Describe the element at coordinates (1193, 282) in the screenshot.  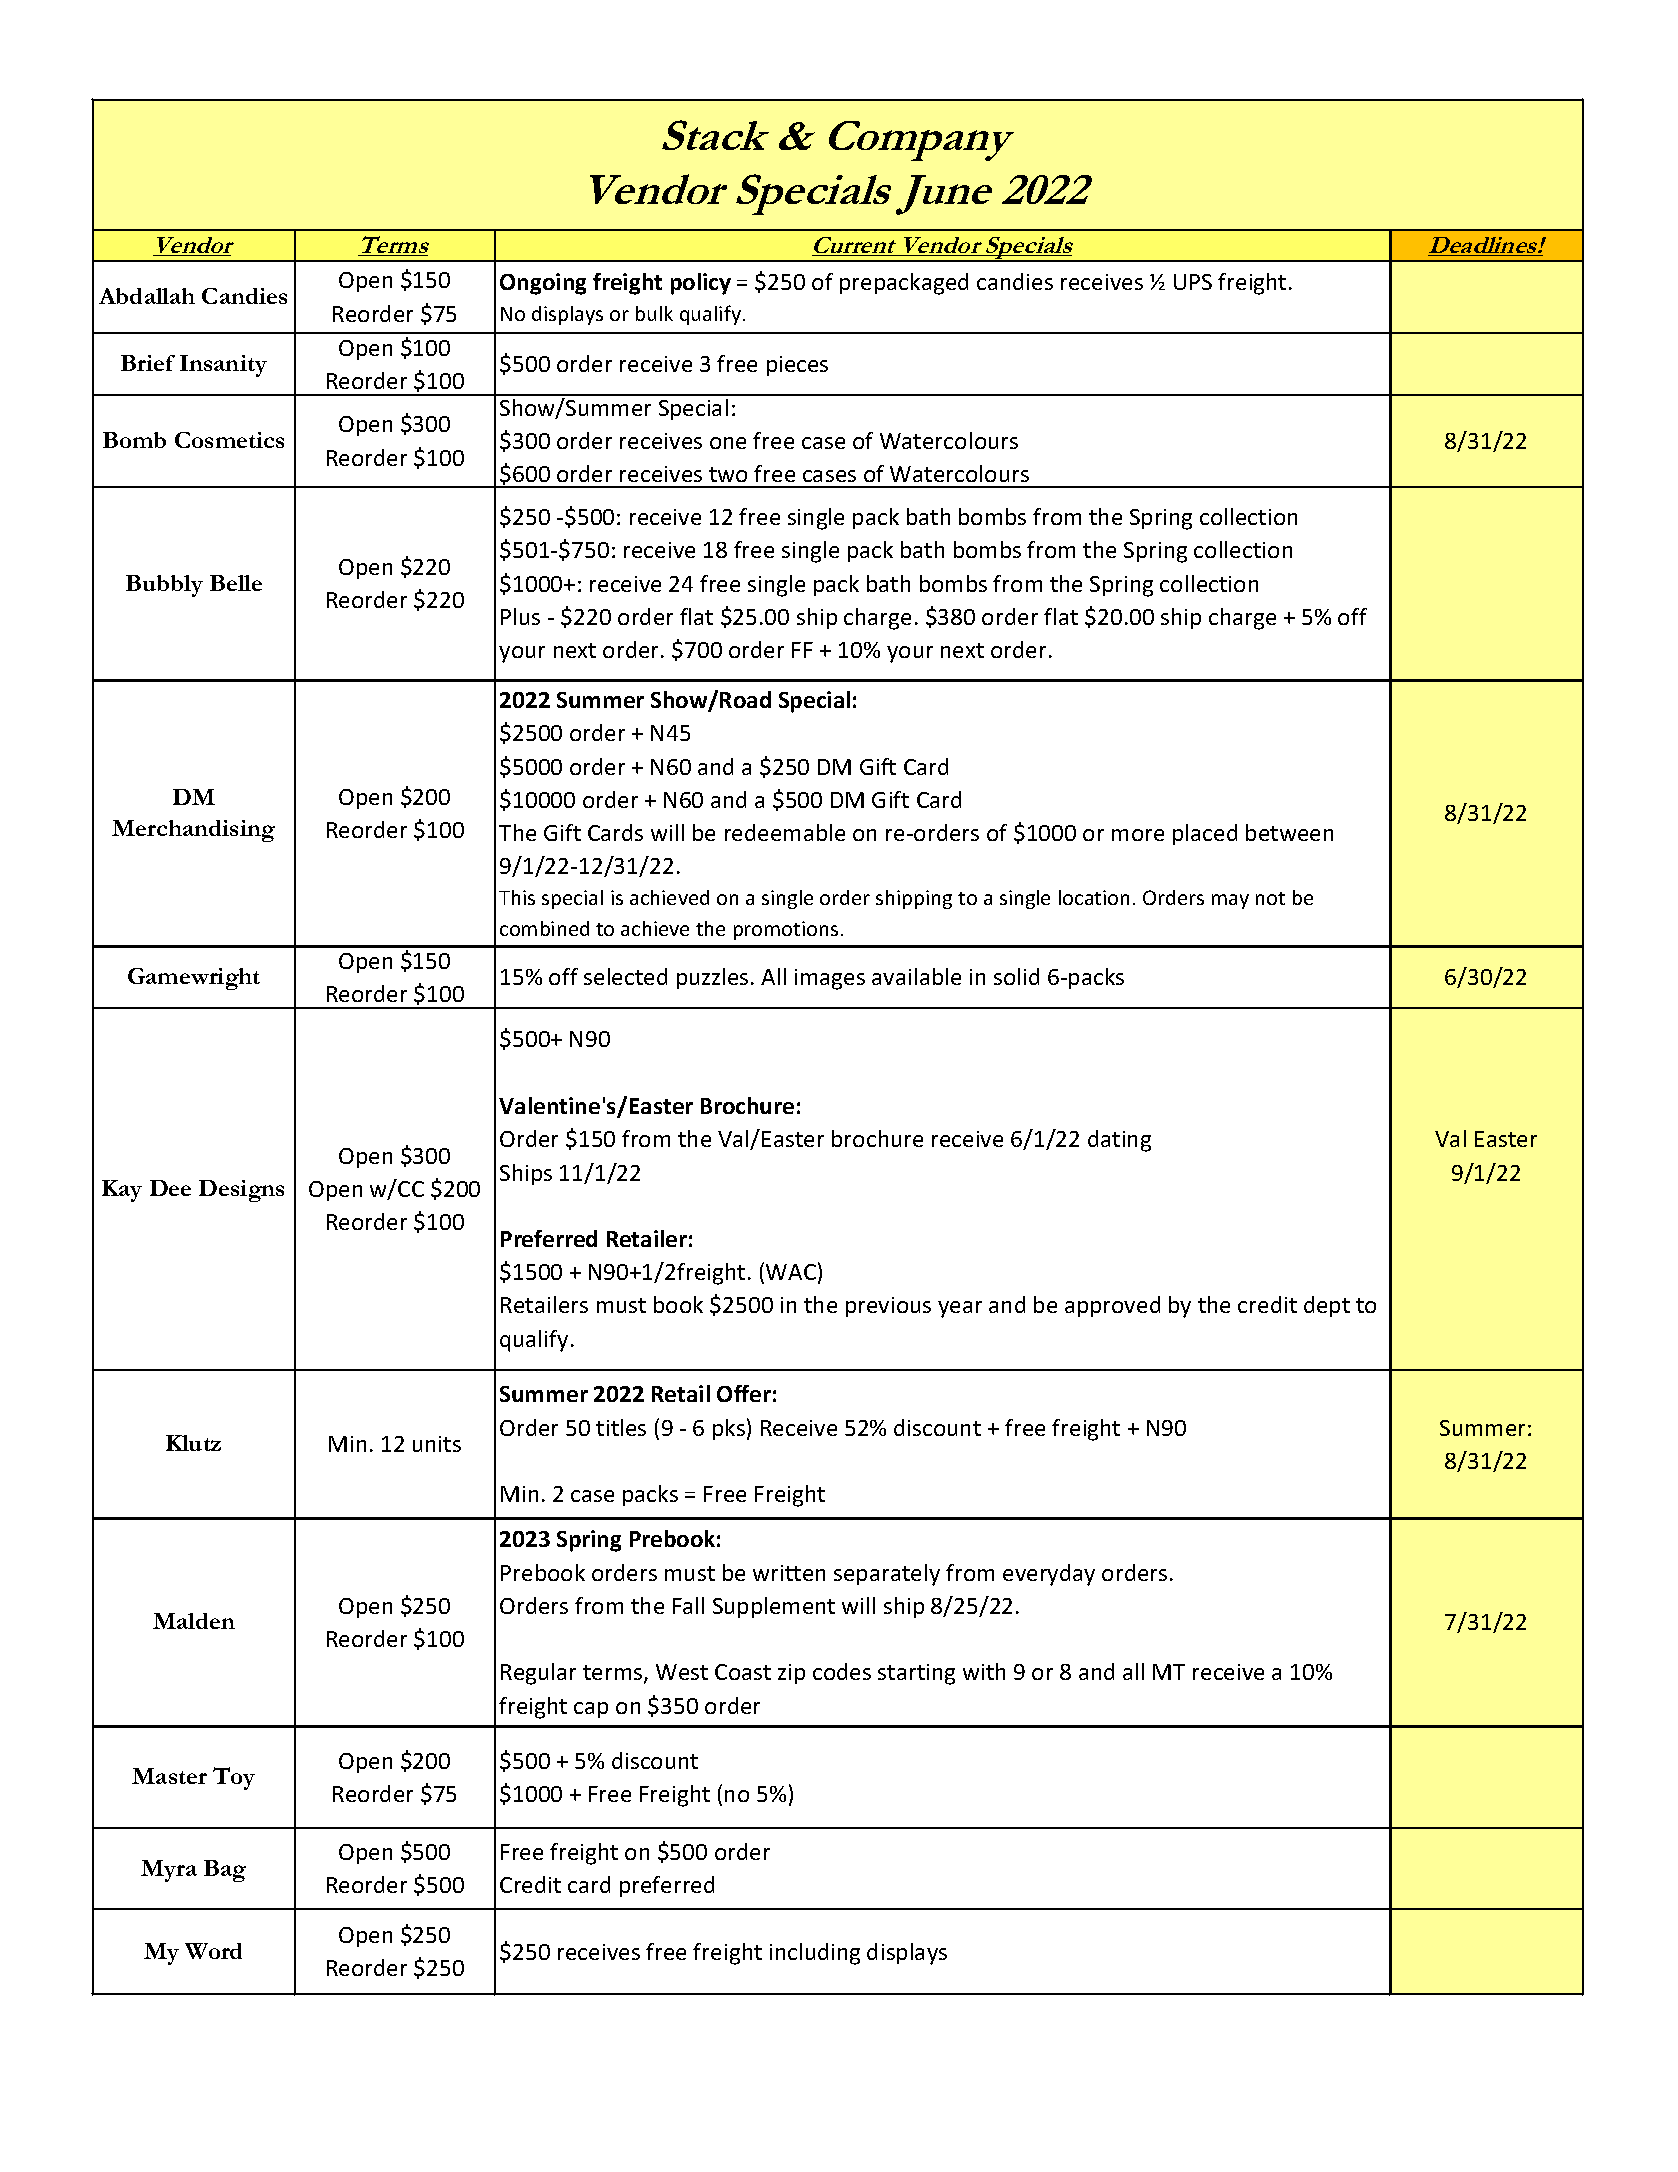
I see `UPS` at that location.
